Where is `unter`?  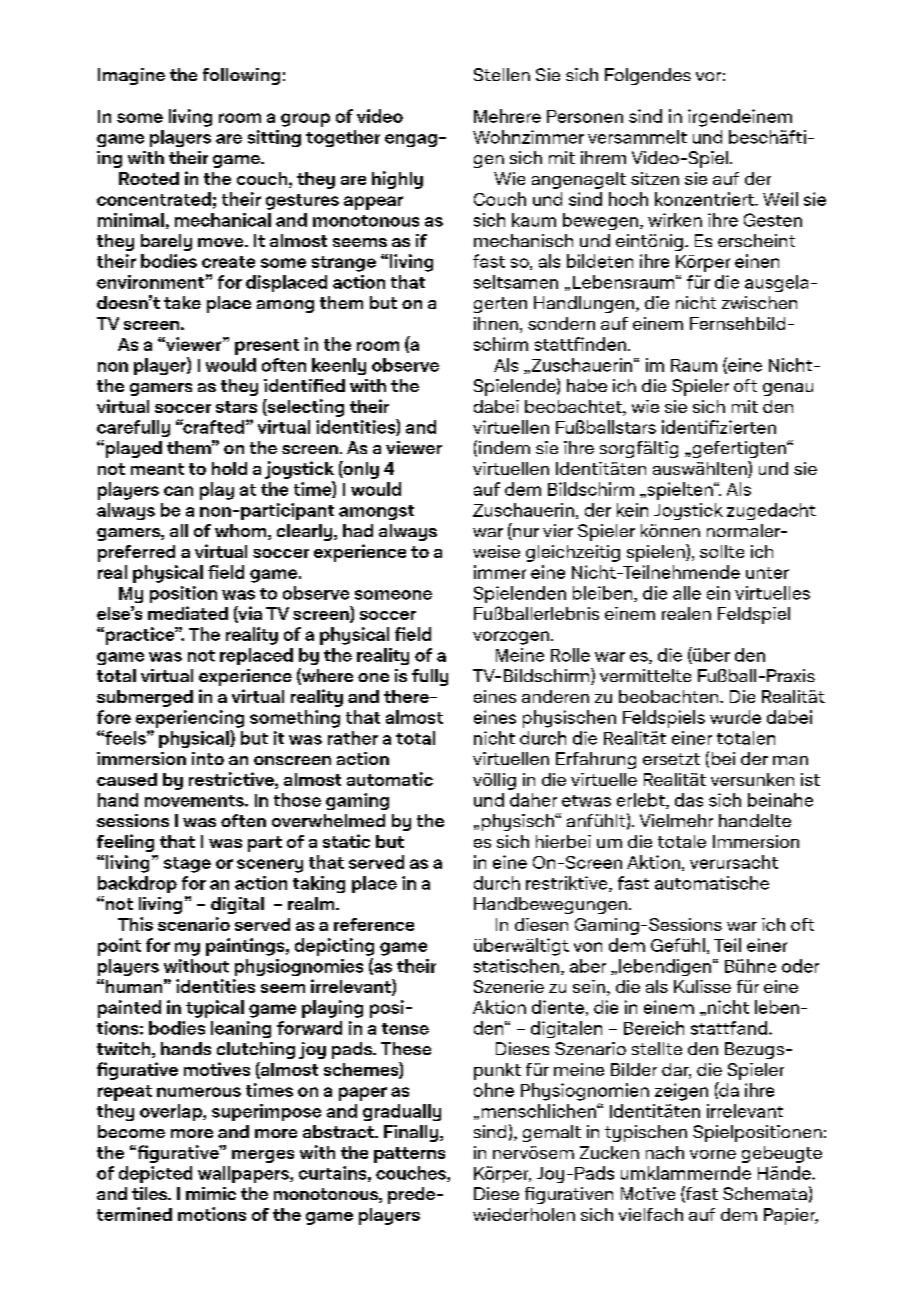
unter is located at coordinates (767, 573).
